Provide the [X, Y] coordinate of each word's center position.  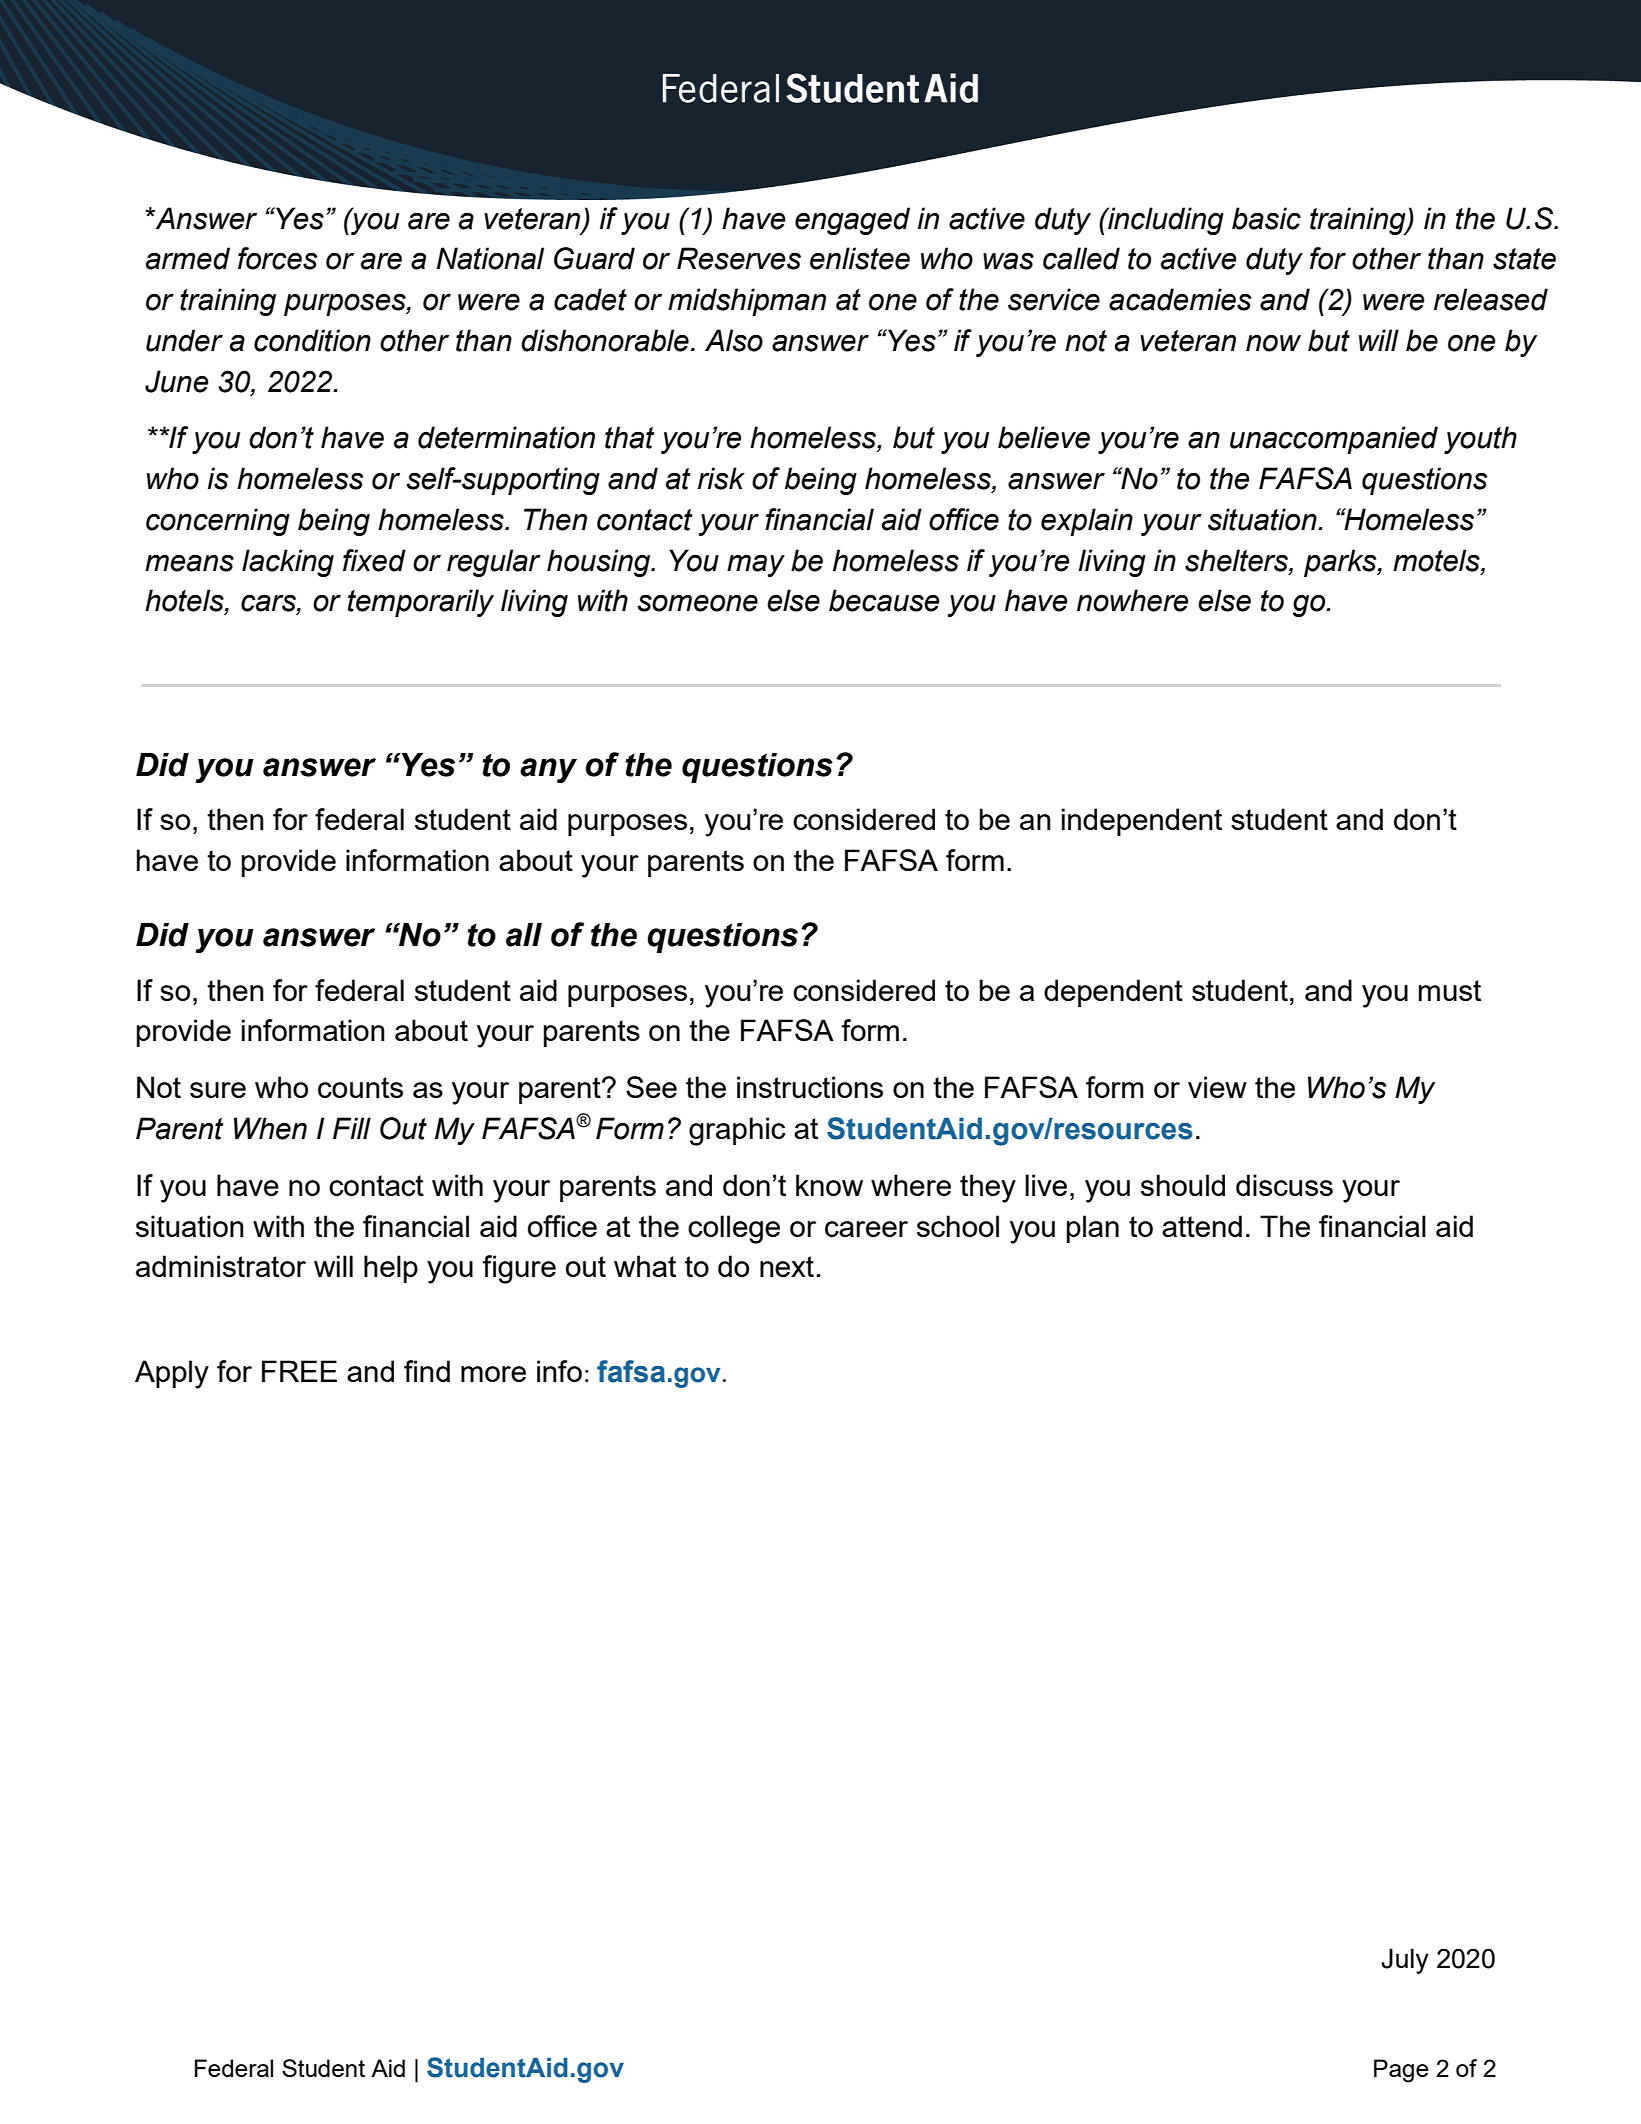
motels [1437, 560]
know [829, 1185]
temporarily [421, 603]
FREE [299, 1371]
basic [1266, 218]
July [1405, 1961]
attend [1202, 1226]
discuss [1284, 1185]
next [787, 1266]
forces [277, 258]
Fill [352, 1128]
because [884, 600]
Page [1401, 2071]
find [427, 1371]
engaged [852, 221]
